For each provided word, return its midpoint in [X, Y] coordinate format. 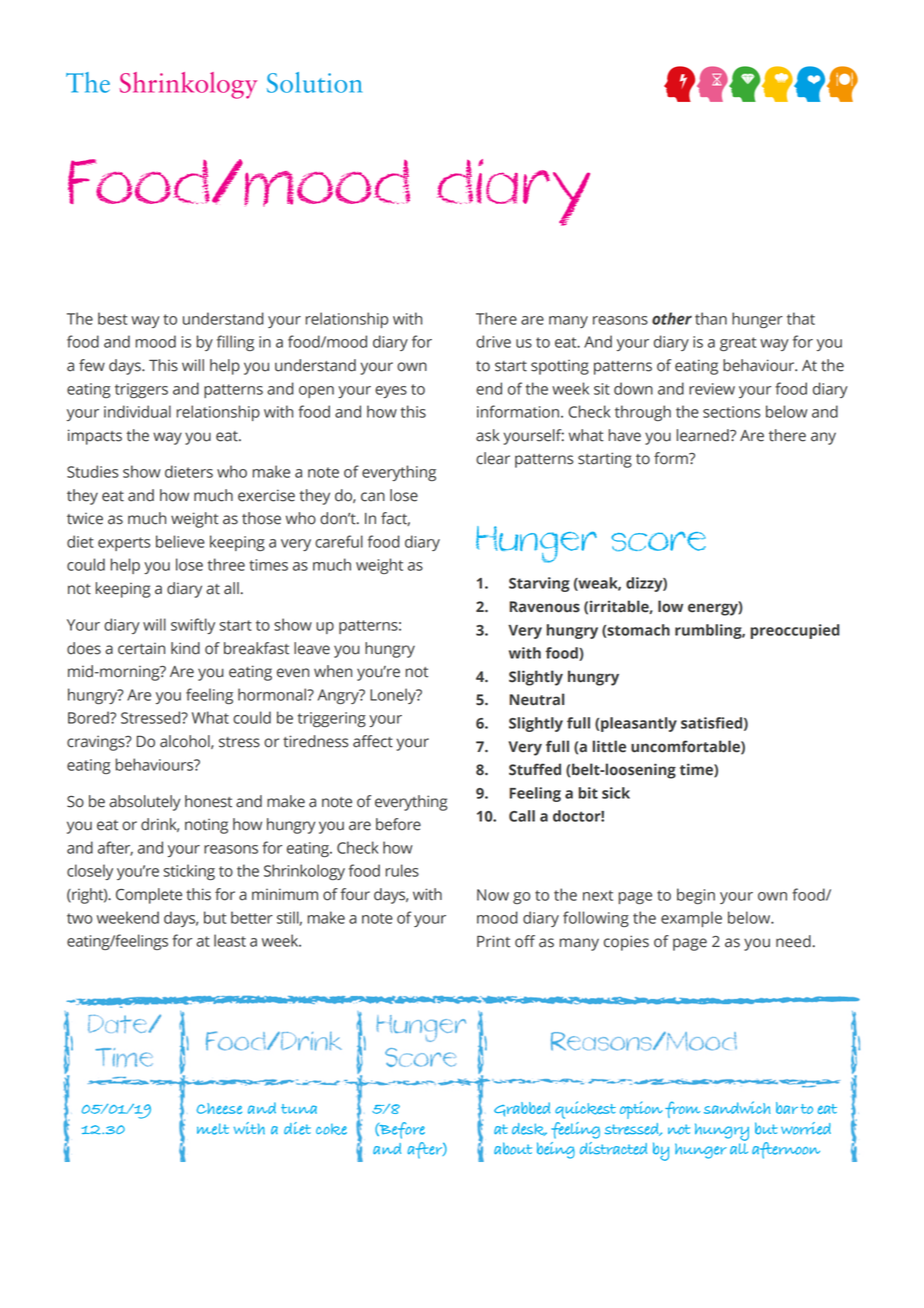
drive [493, 341]
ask [488, 435]
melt [213, 1129]
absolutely [145, 803]
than [711, 318]
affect [373, 741]
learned [704, 435]
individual [137, 411]
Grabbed [522, 1109]
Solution [314, 82]
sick [616, 793]
